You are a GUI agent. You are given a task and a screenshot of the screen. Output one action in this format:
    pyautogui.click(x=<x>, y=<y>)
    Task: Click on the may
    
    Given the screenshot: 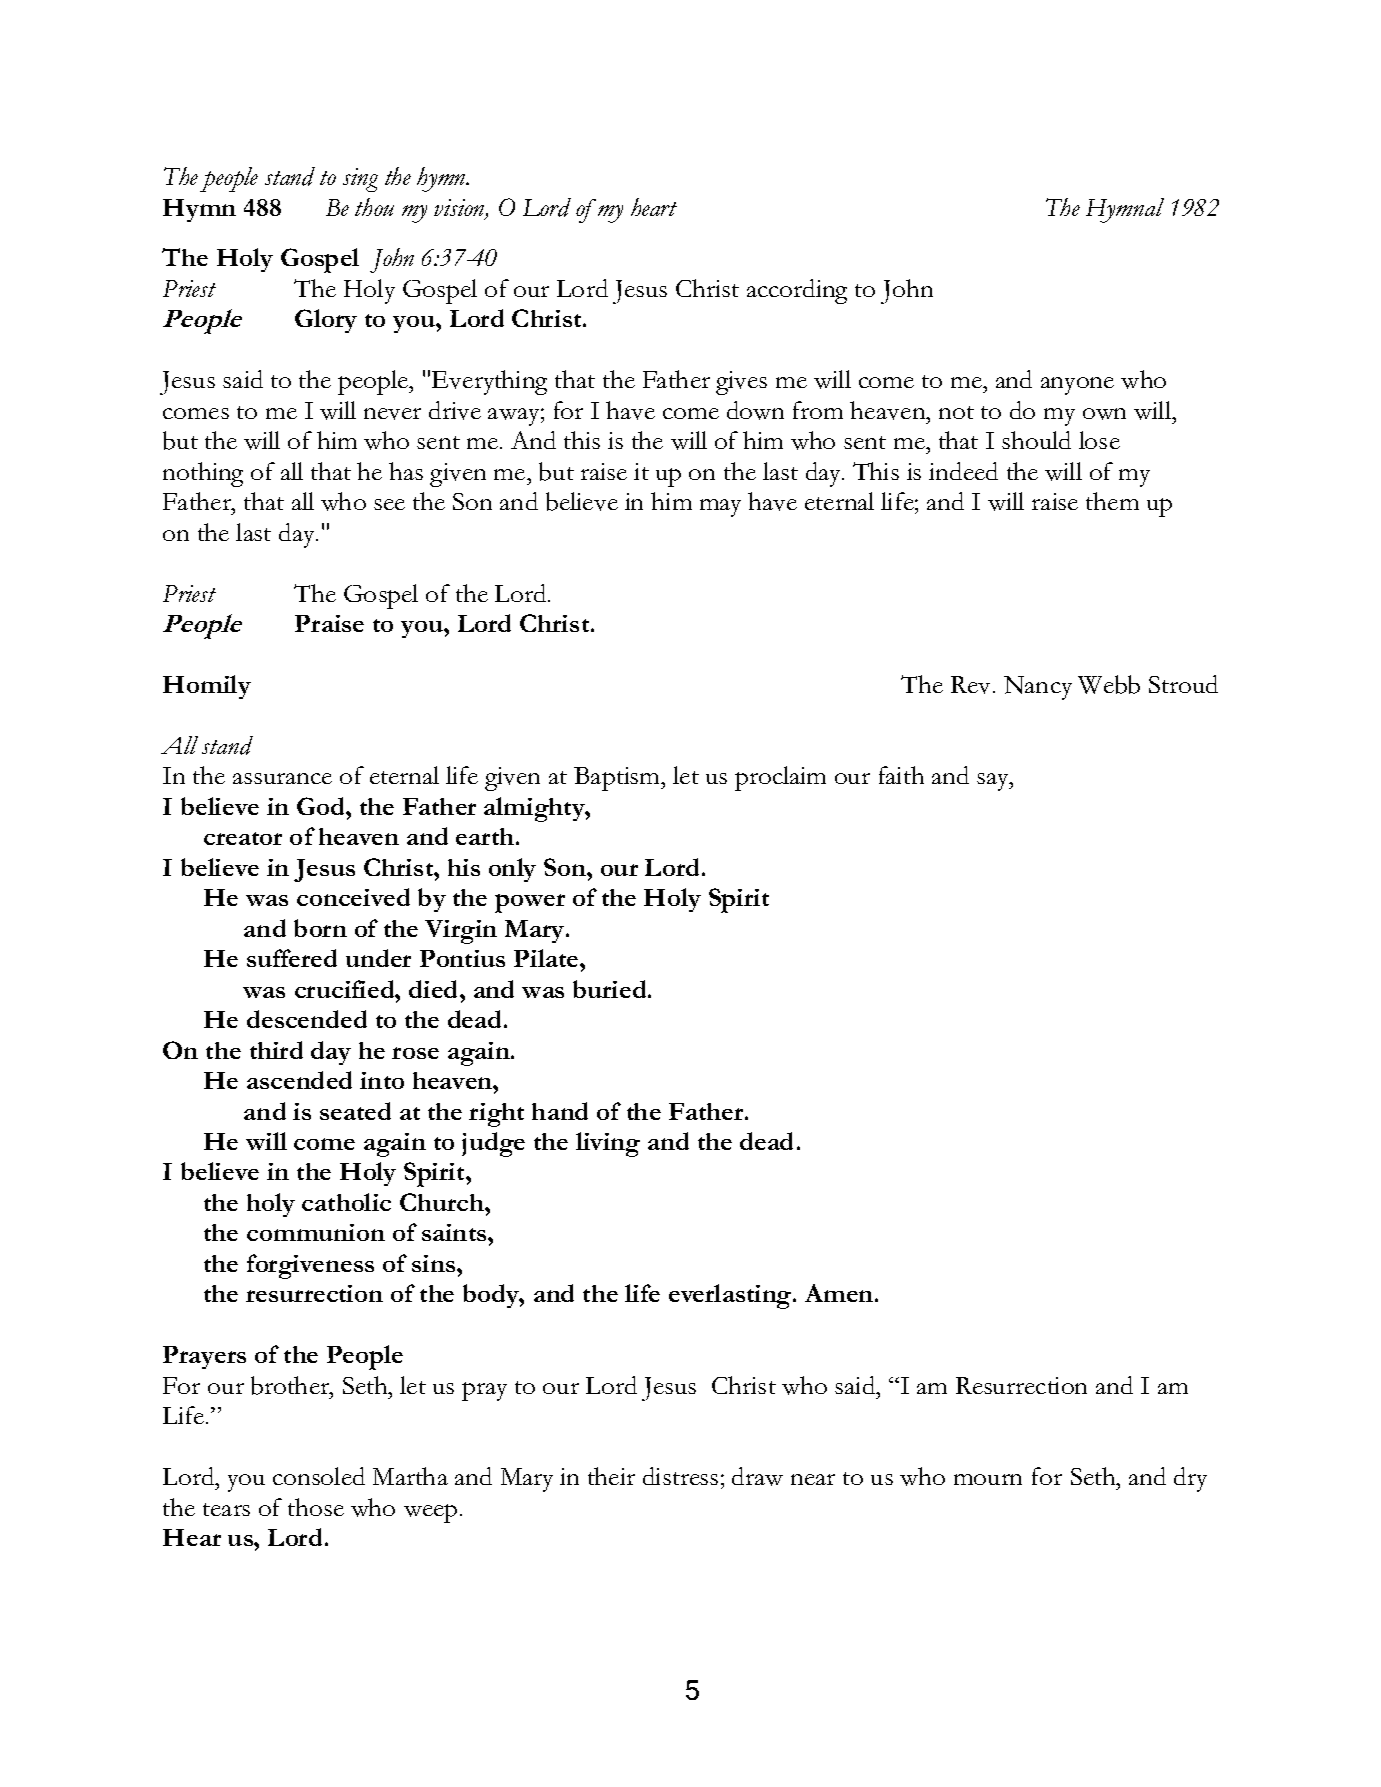 What is the action you would take?
    pyautogui.click(x=720, y=508)
